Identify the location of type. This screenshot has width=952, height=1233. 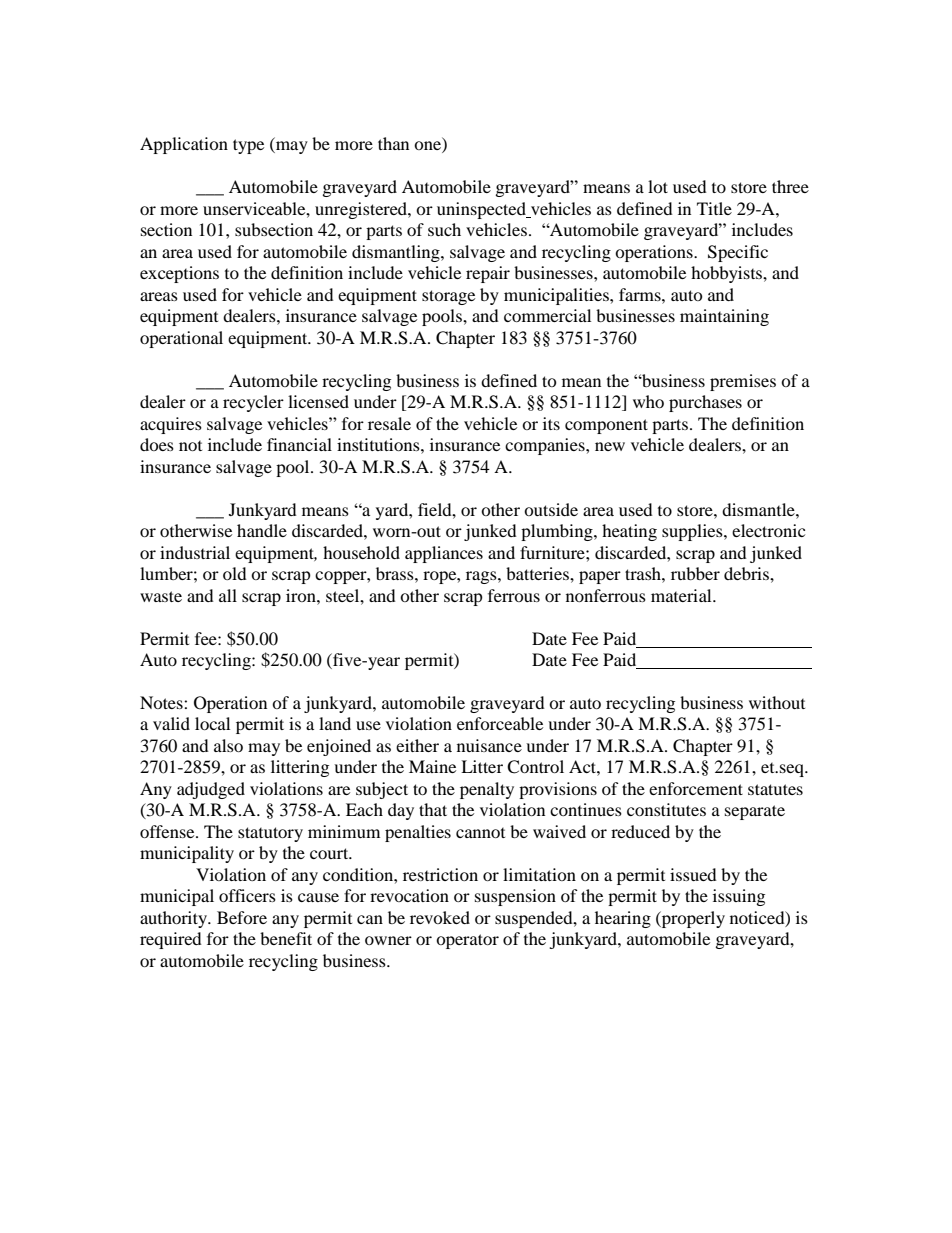
(248, 146).
